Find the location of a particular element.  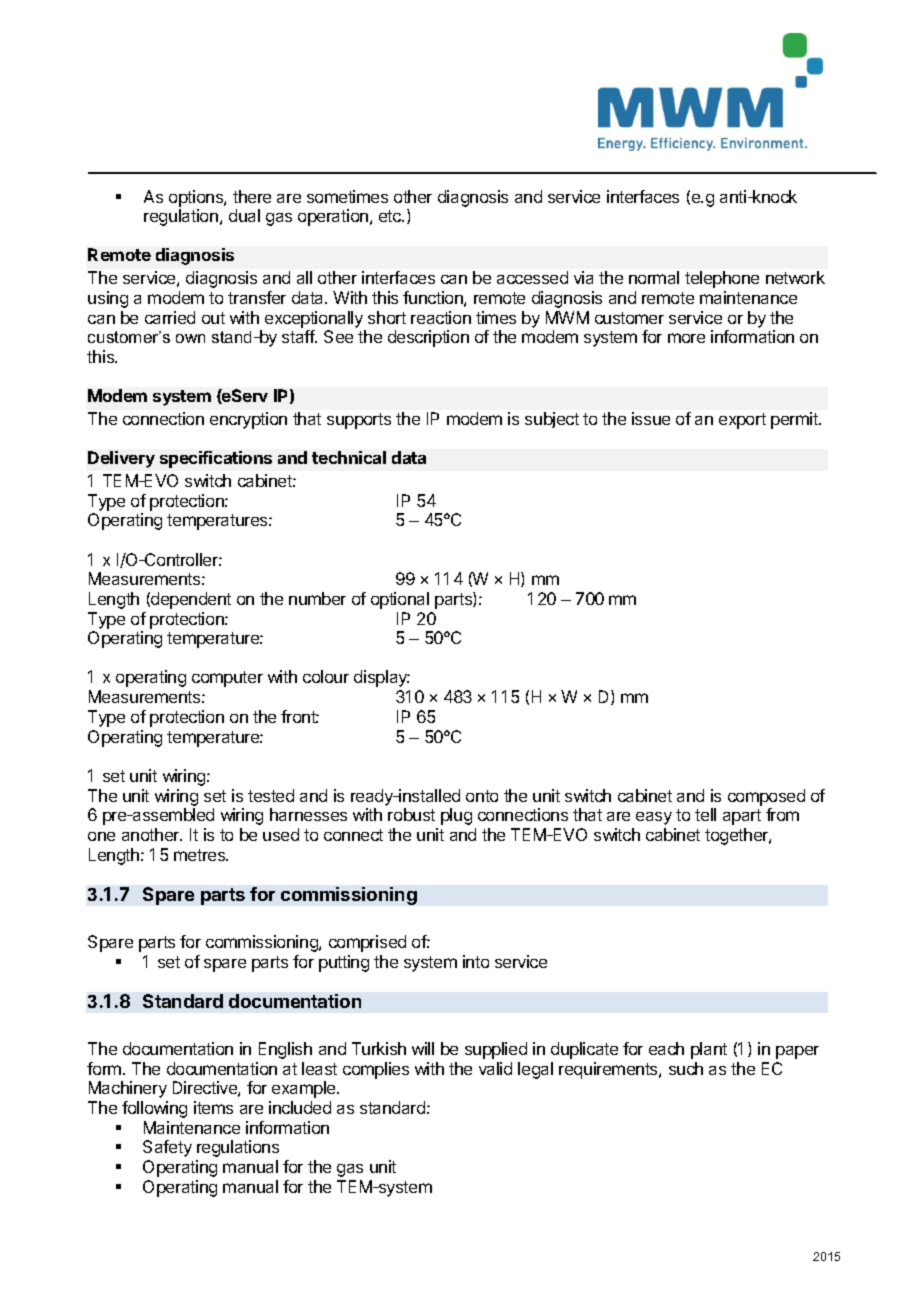

telephone is located at coordinates (722, 279).
